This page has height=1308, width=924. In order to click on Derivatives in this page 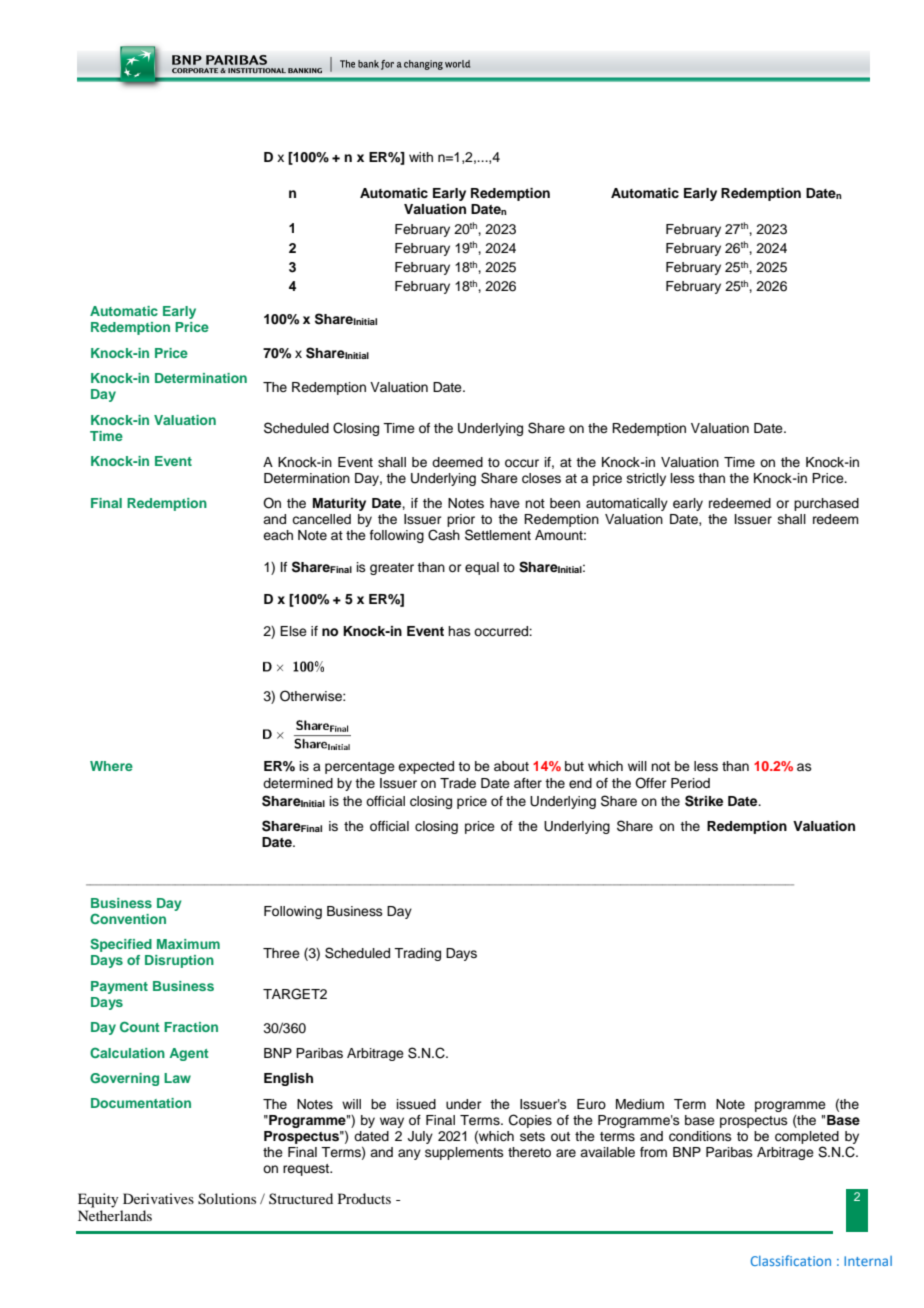, I will do `click(158, 1198)`.
